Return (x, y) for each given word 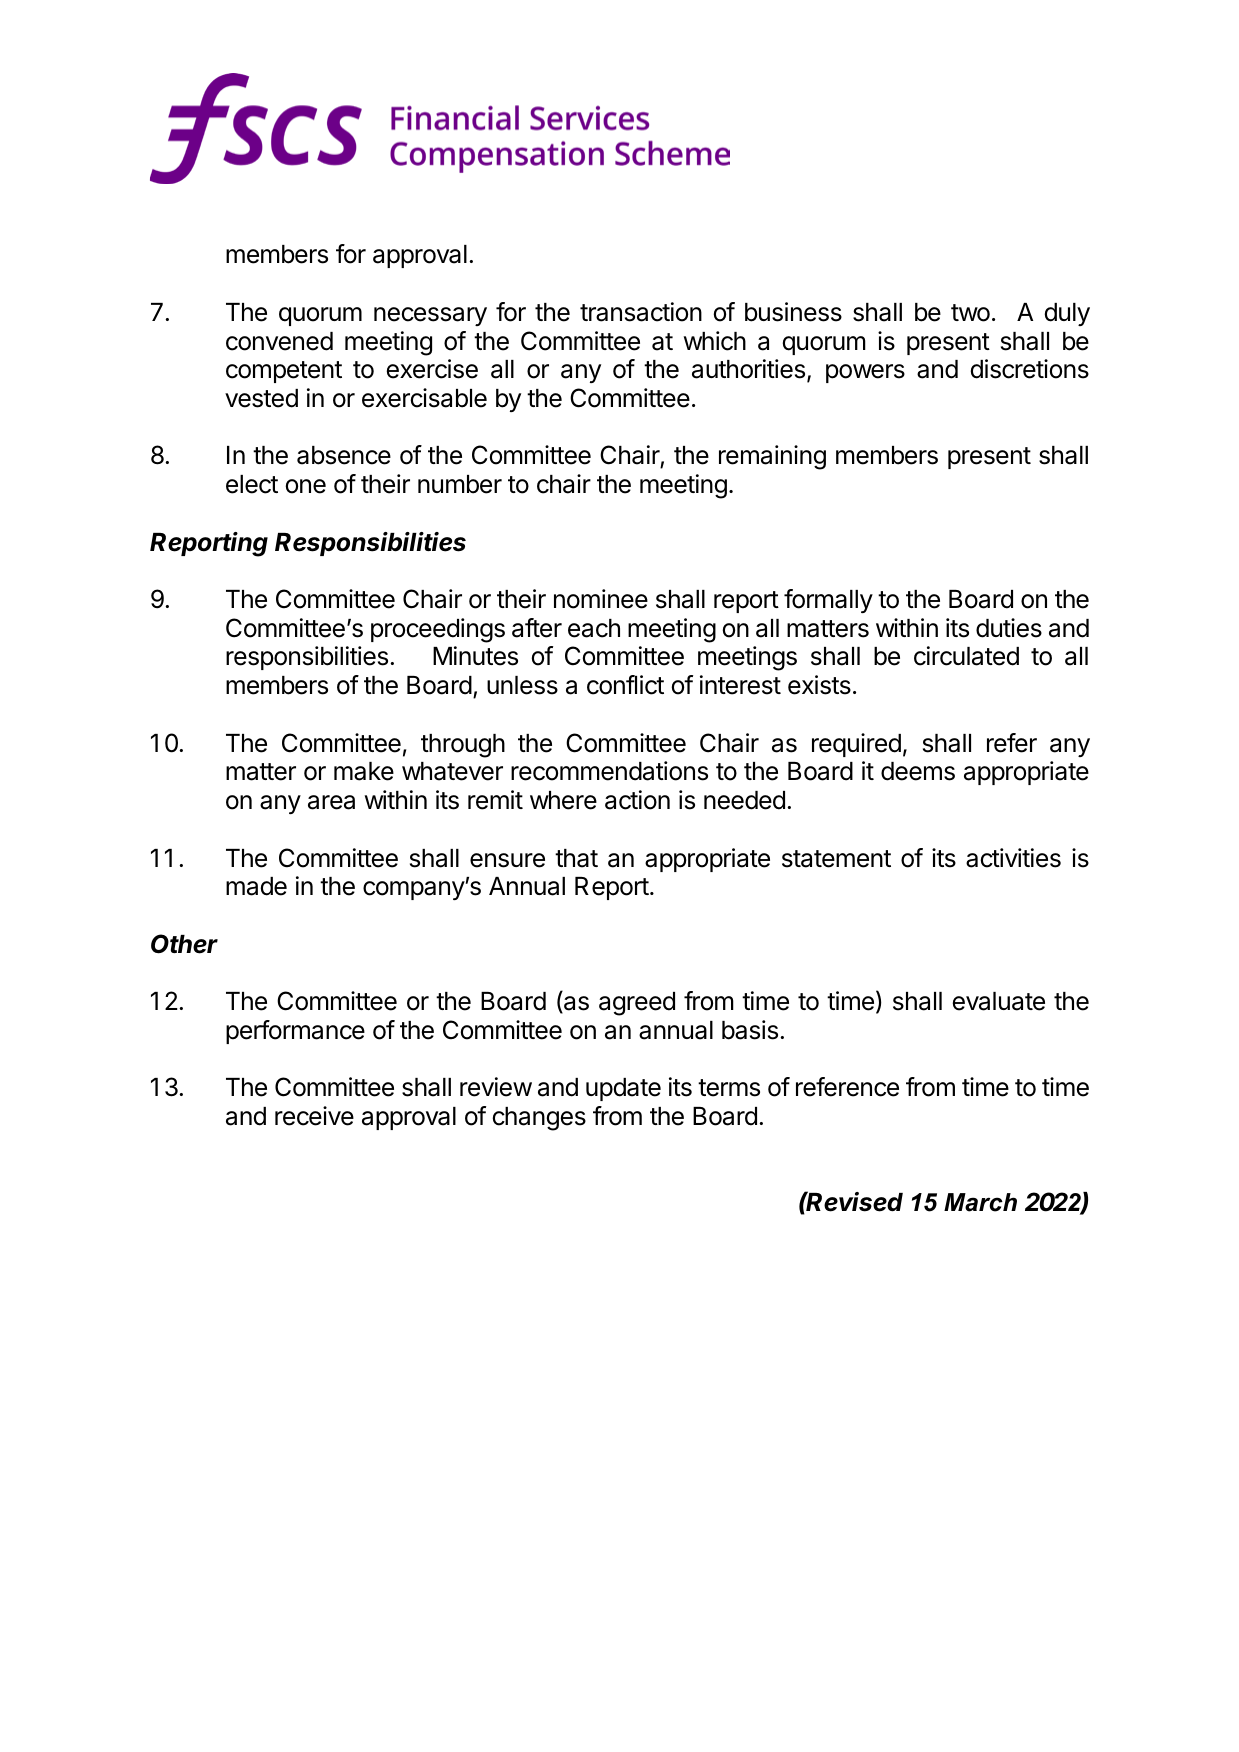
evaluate (999, 1001)
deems (918, 771)
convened (279, 341)
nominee (601, 599)
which (715, 341)
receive (314, 1116)
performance (295, 1032)
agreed (637, 1004)
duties (1009, 628)
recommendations (609, 771)
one (306, 486)
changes (539, 1119)
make (364, 771)
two (970, 313)
